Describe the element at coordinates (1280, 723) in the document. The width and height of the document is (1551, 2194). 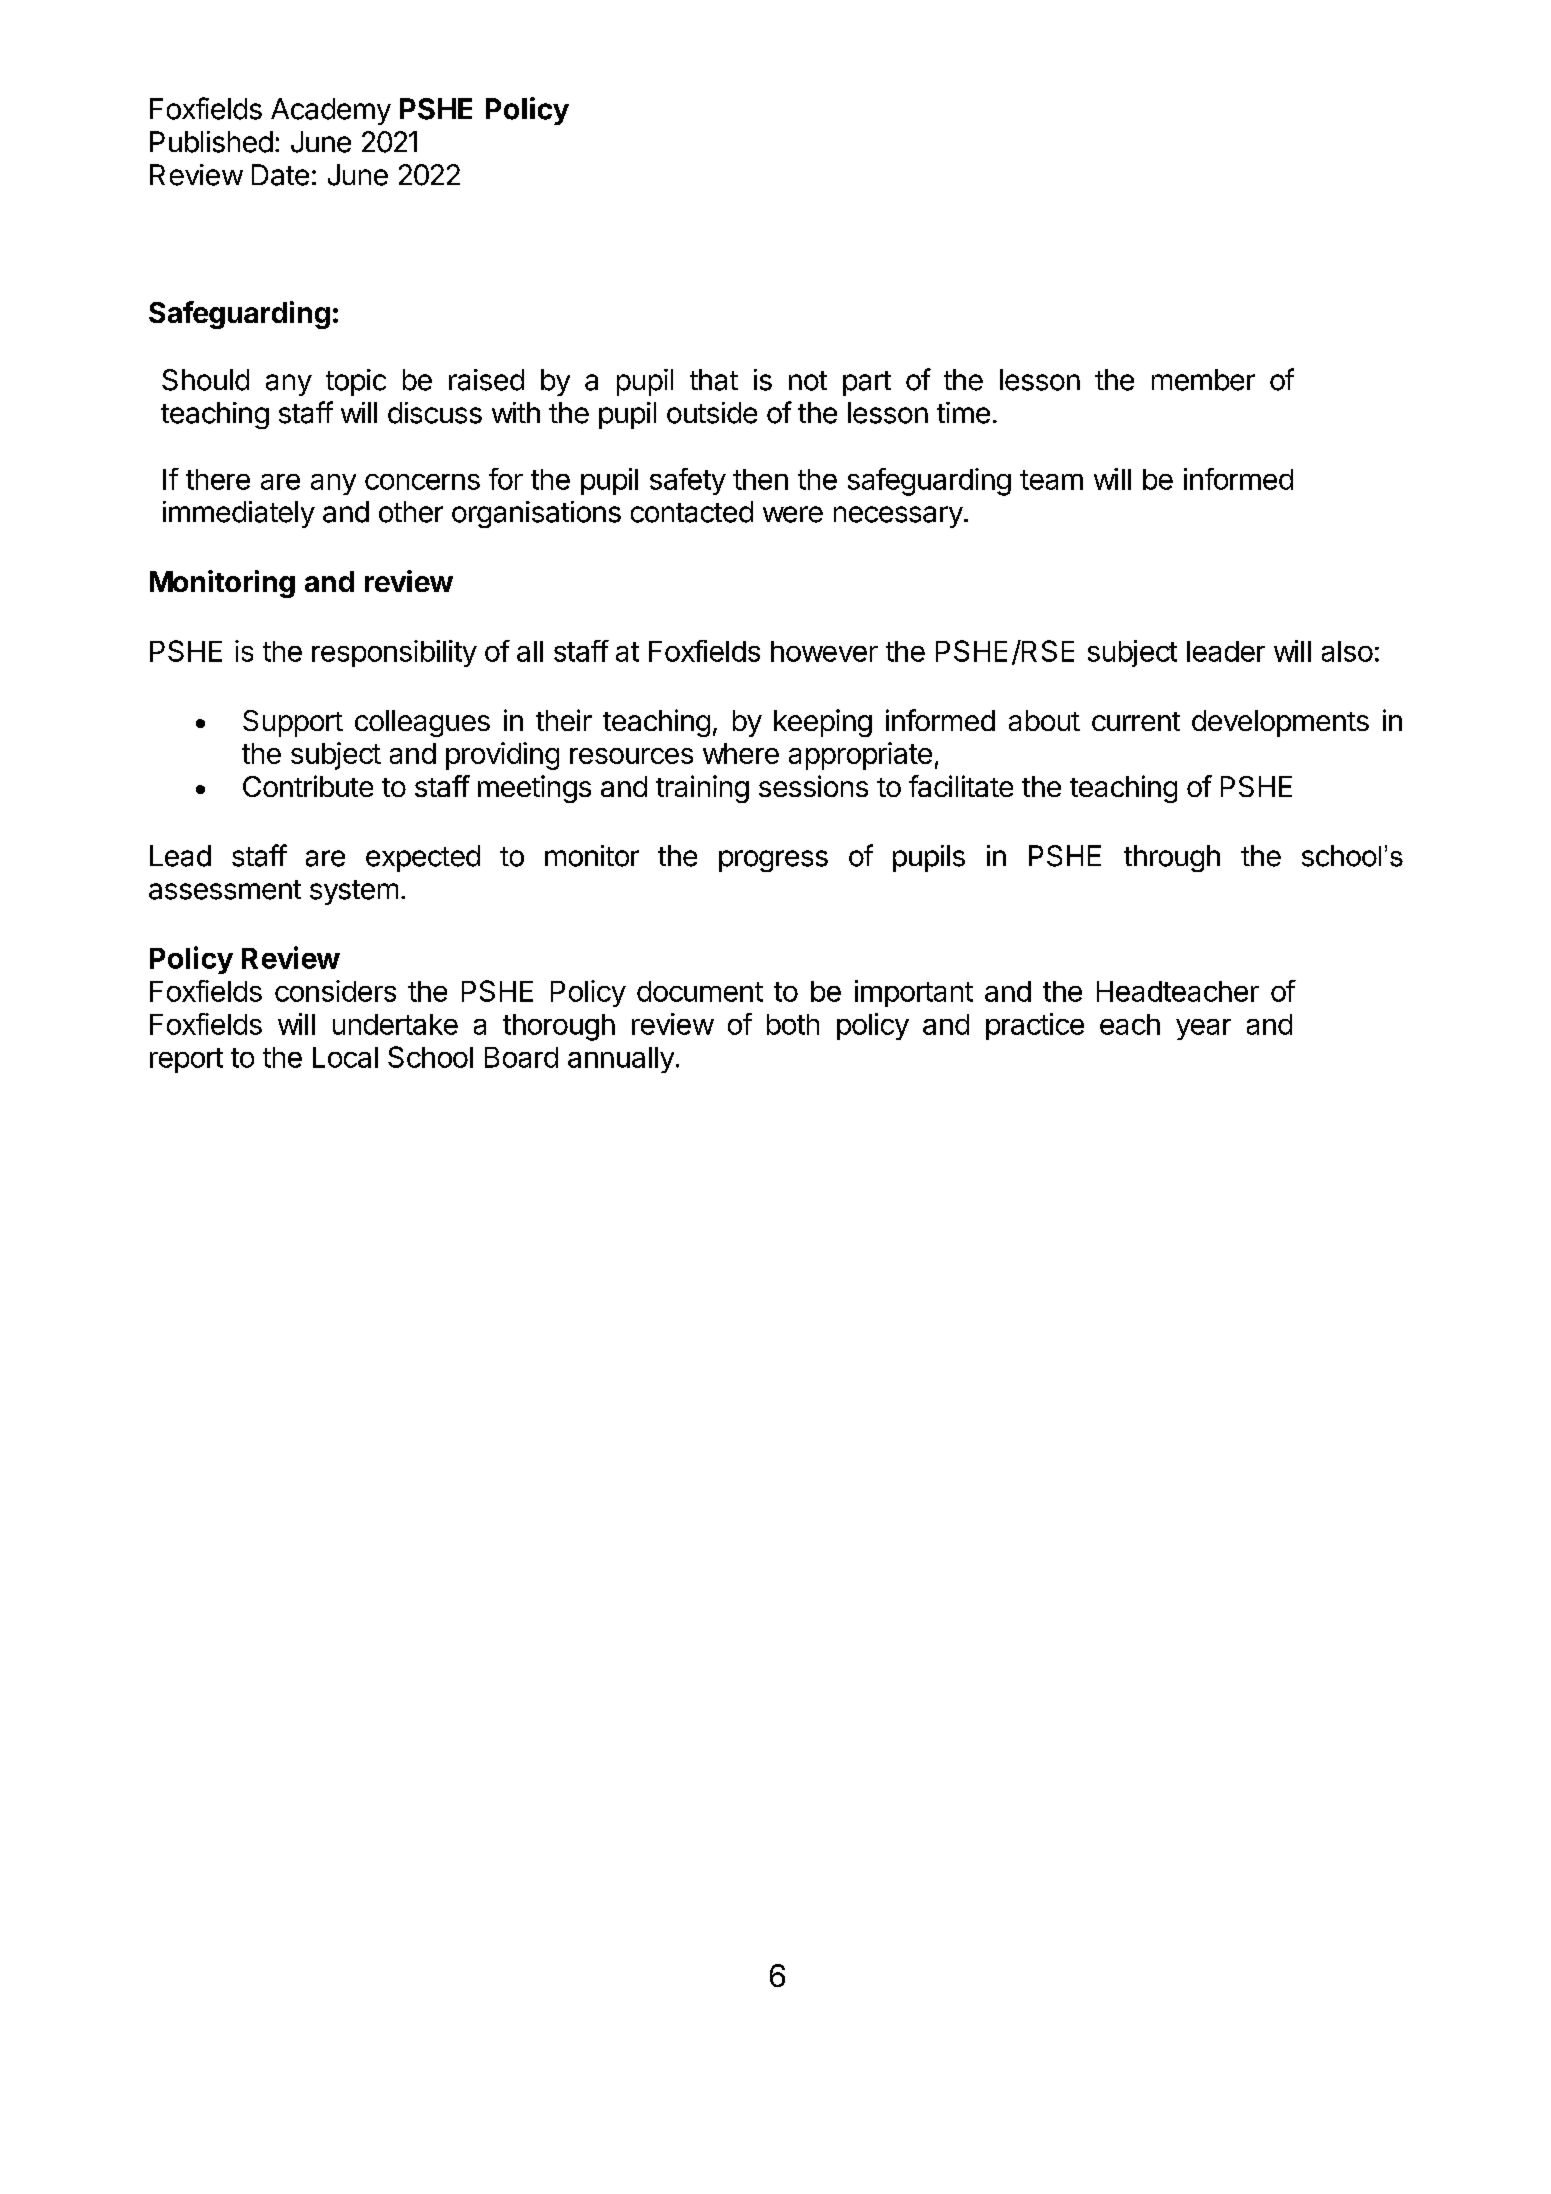
I see `developments` at that location.
